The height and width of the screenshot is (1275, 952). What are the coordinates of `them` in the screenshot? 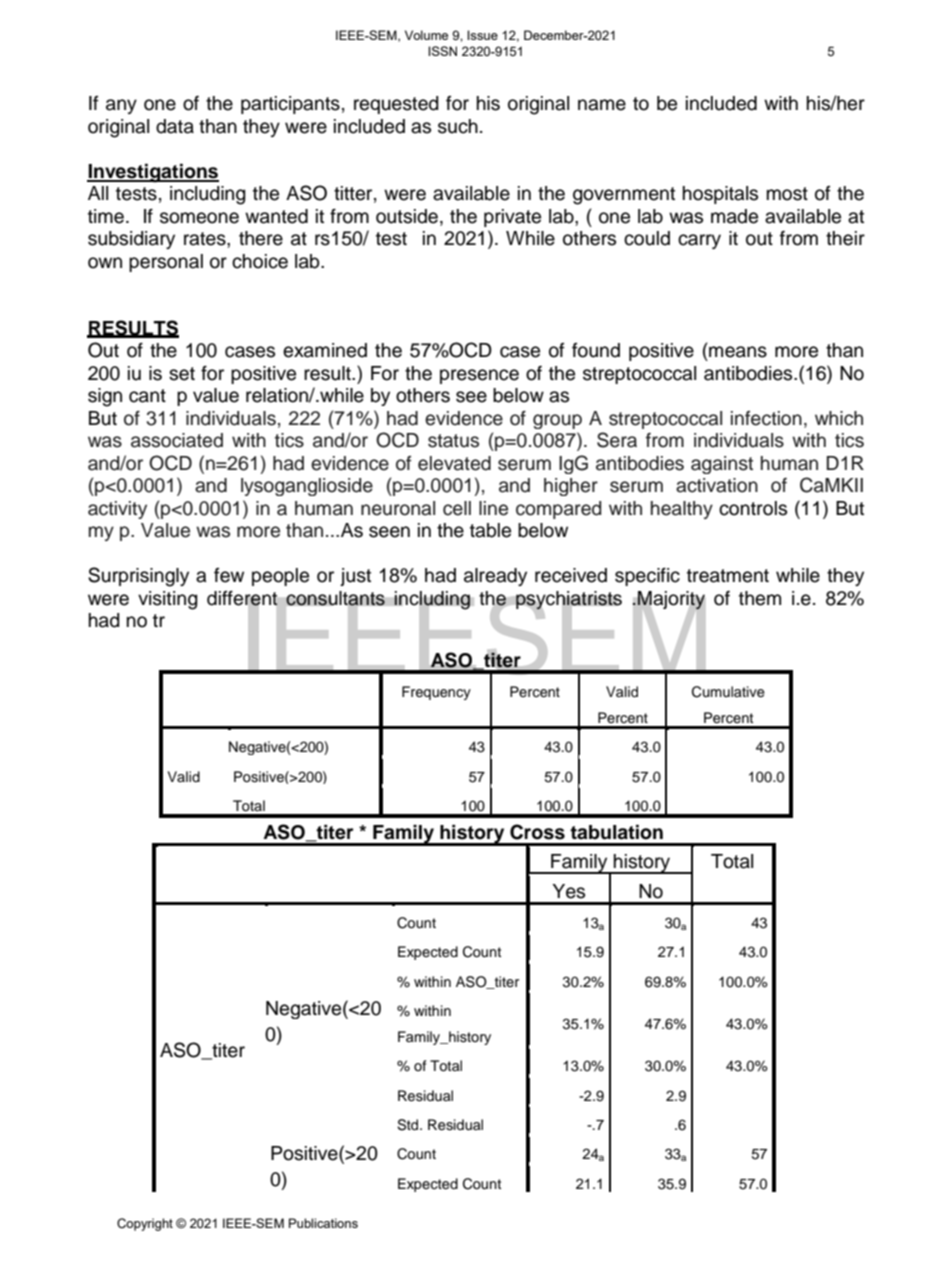 It's located at (760, 598).
